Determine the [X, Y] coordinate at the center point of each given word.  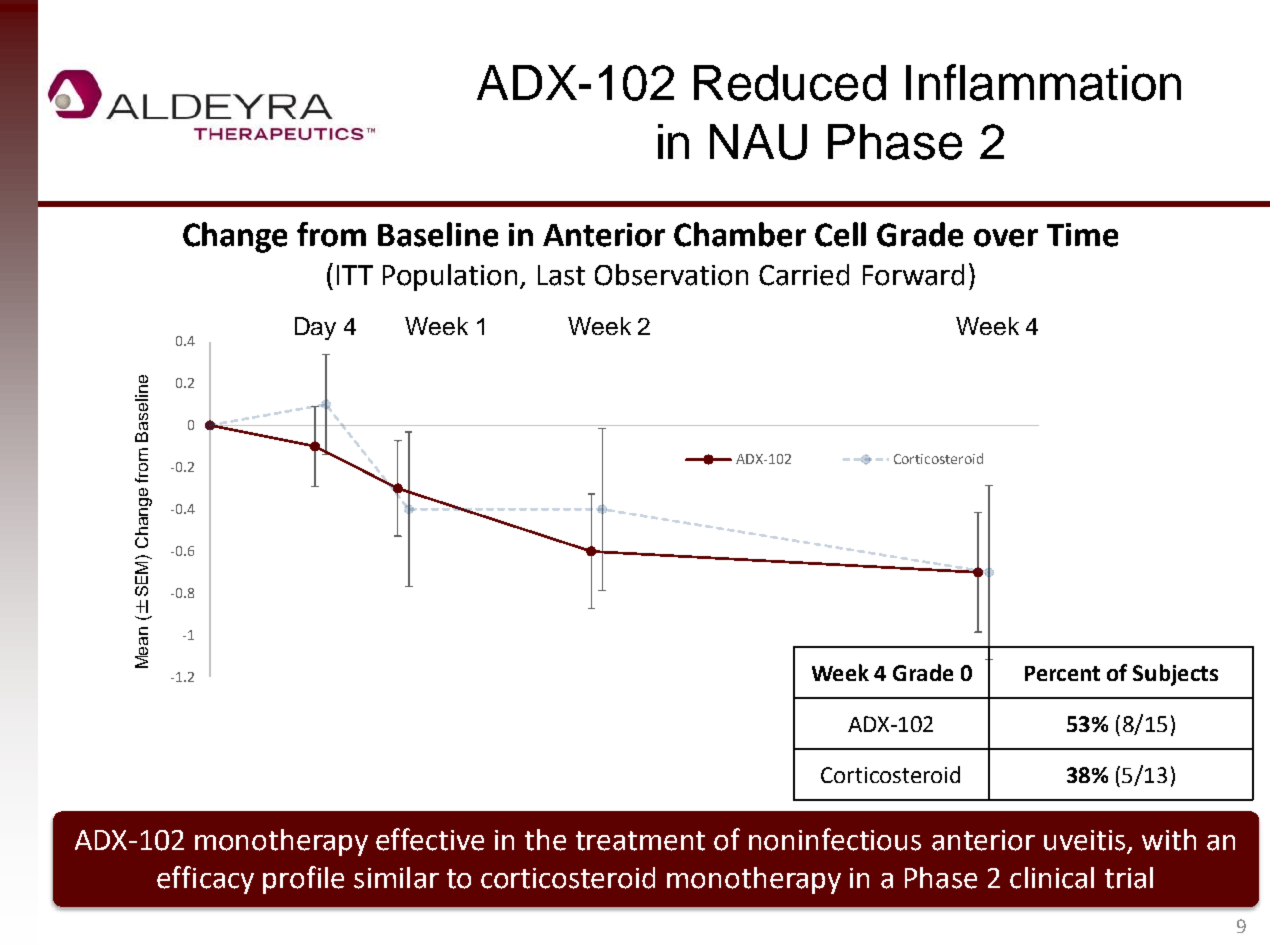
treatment [640, 841]
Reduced [790, 83]
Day [315, 328]
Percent [1062, 673]
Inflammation [1043, 82]
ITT [355, 275]
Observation [671, 275]
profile [303, 880]
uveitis [1086, 841]
